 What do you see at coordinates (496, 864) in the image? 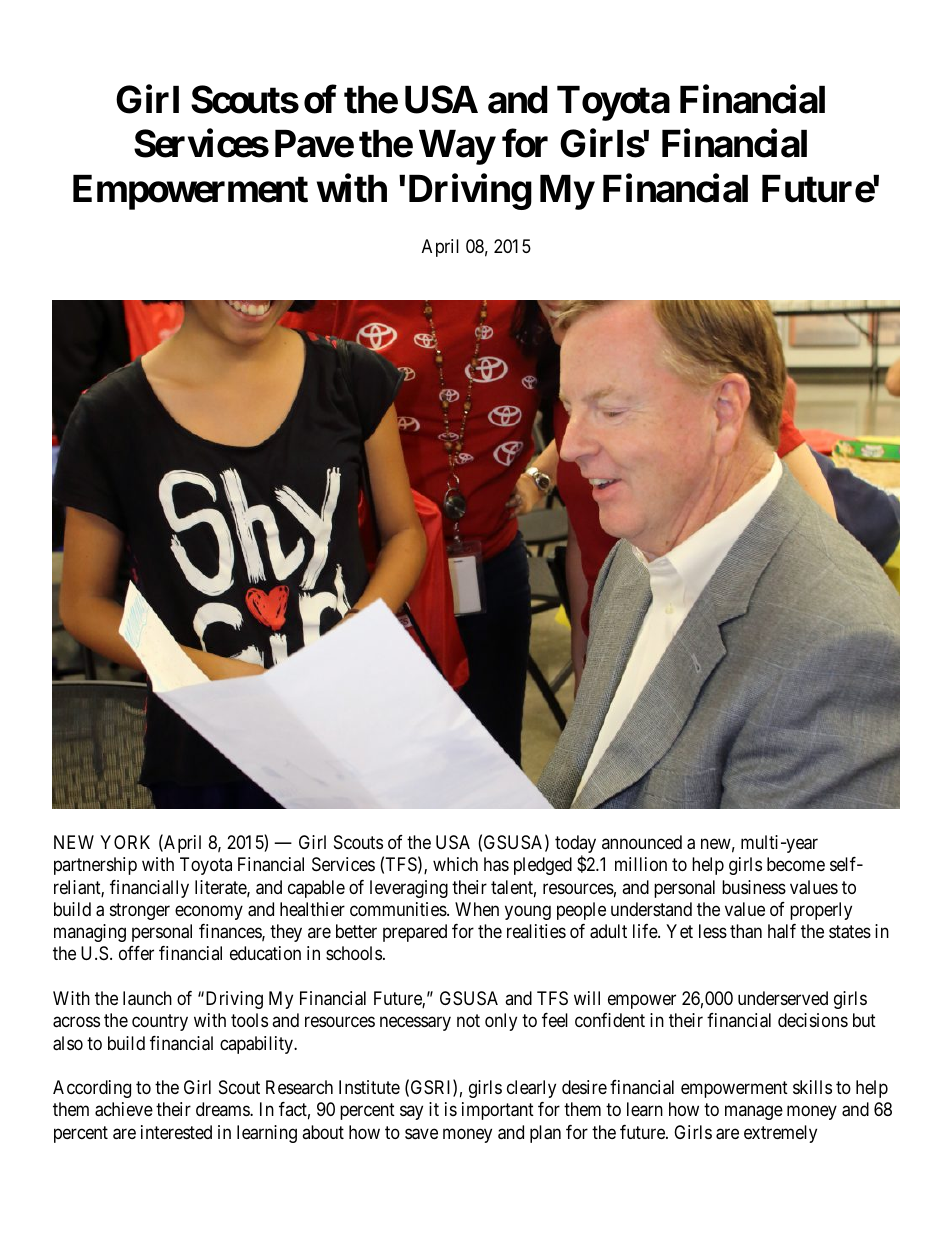
I see `has` at bounding box center [496, 864].
